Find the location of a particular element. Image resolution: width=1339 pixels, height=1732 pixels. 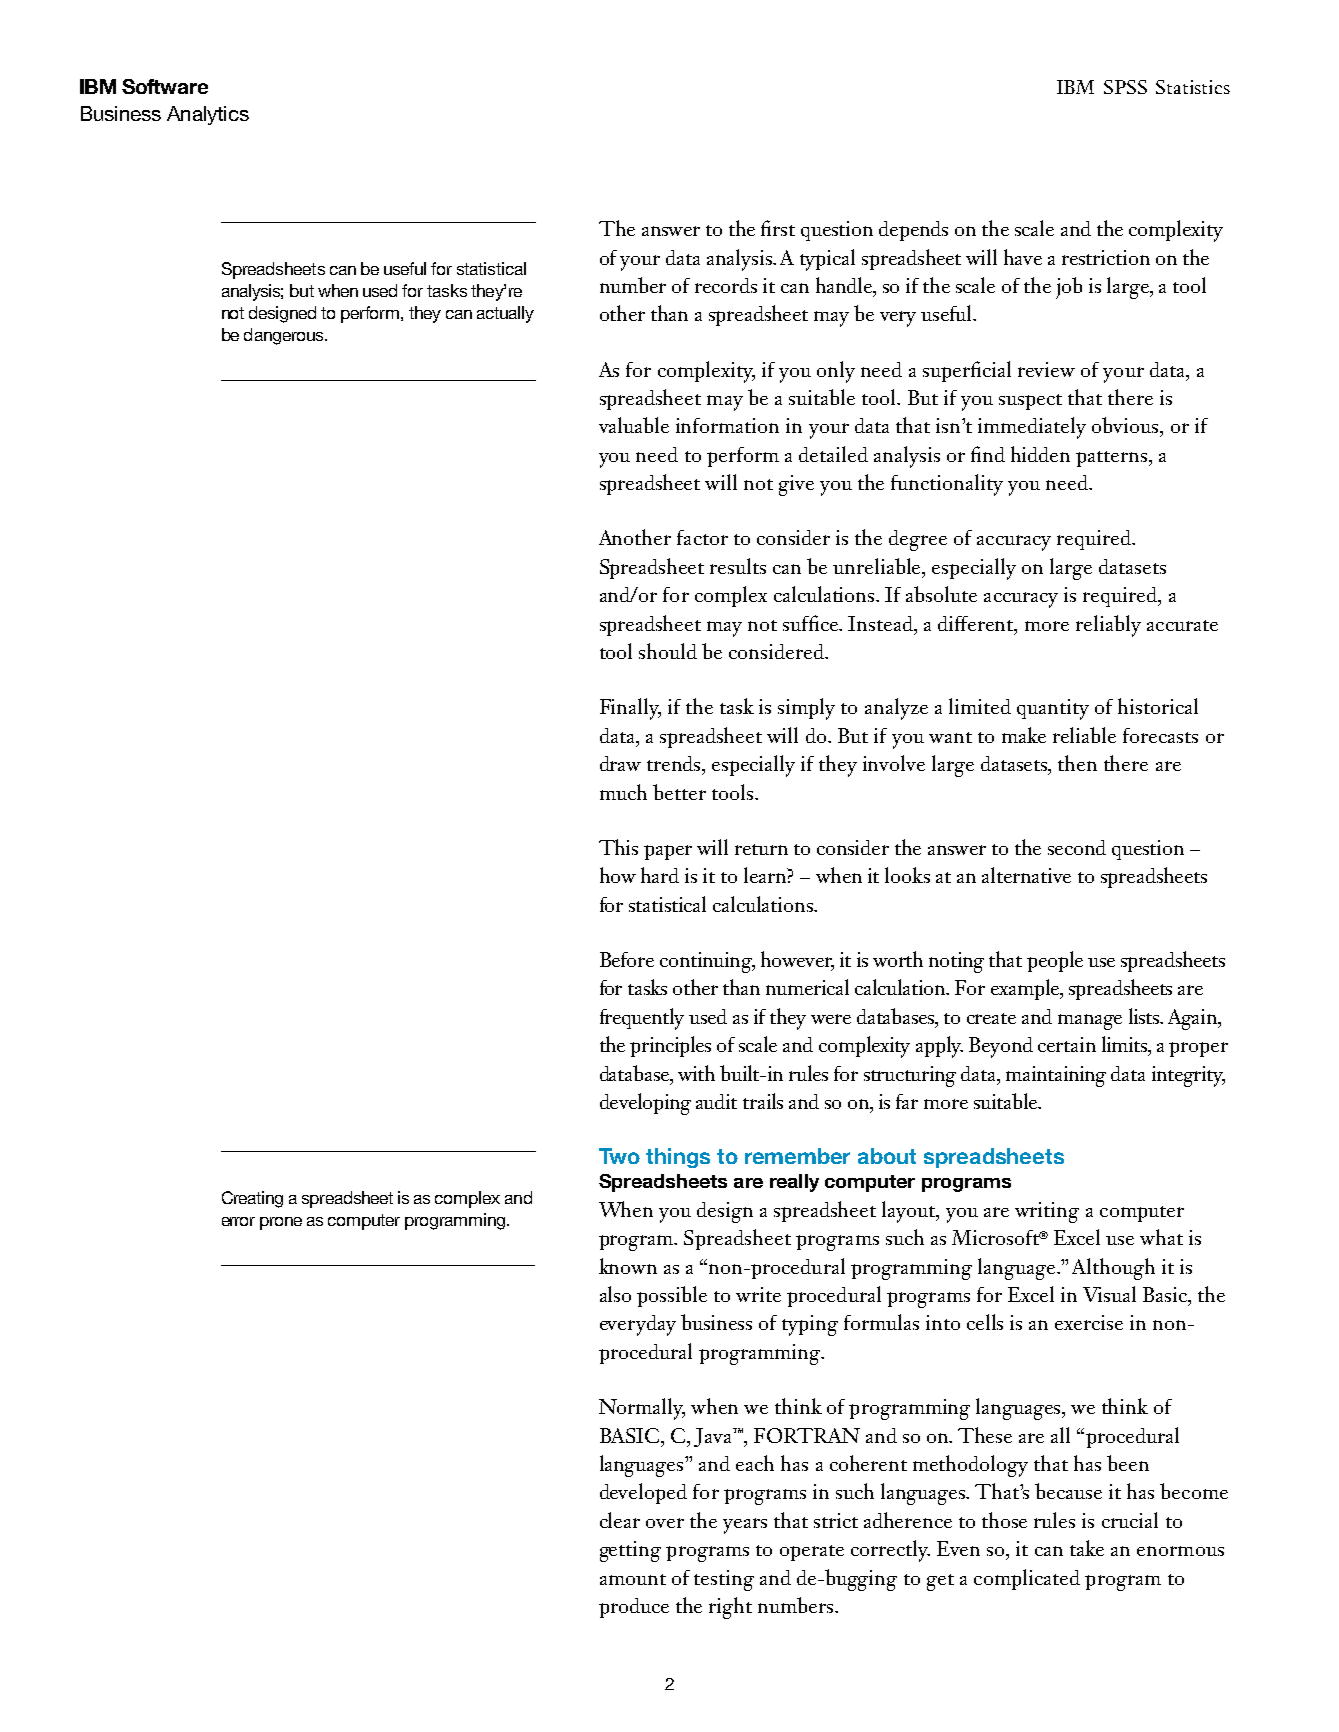

clear is located at coordinates (620, 1520).
